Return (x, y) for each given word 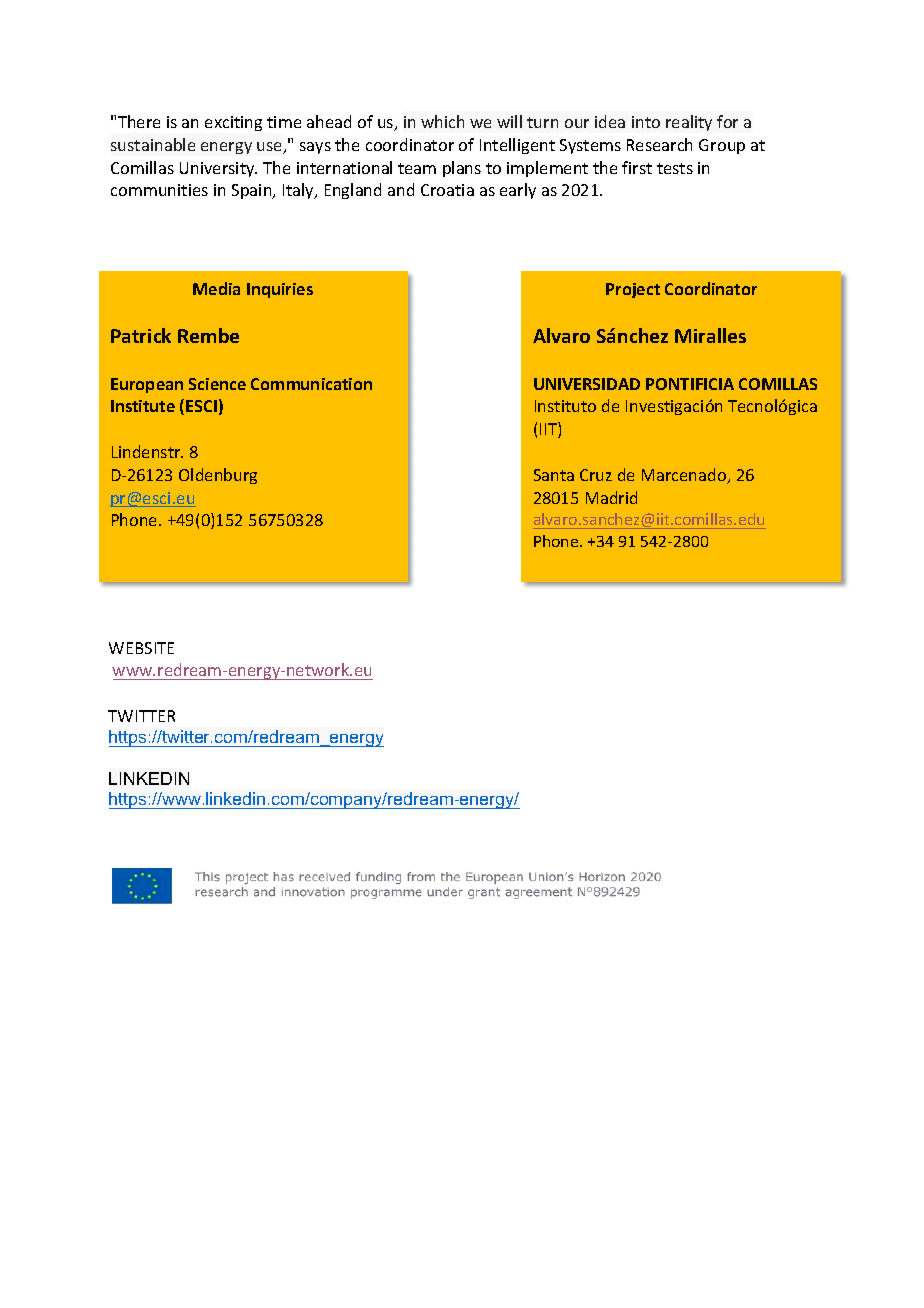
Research (659, 144)
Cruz (596, 475)
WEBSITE (141, 648)
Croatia (447, 190)
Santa (554, 475)
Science (217, 384)
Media (216, 288)
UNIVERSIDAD (587, 384)
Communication (311, 384)
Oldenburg (218, 476)
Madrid (611, 497)
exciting (233, 123)
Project (633, 290)
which (442, 121)
